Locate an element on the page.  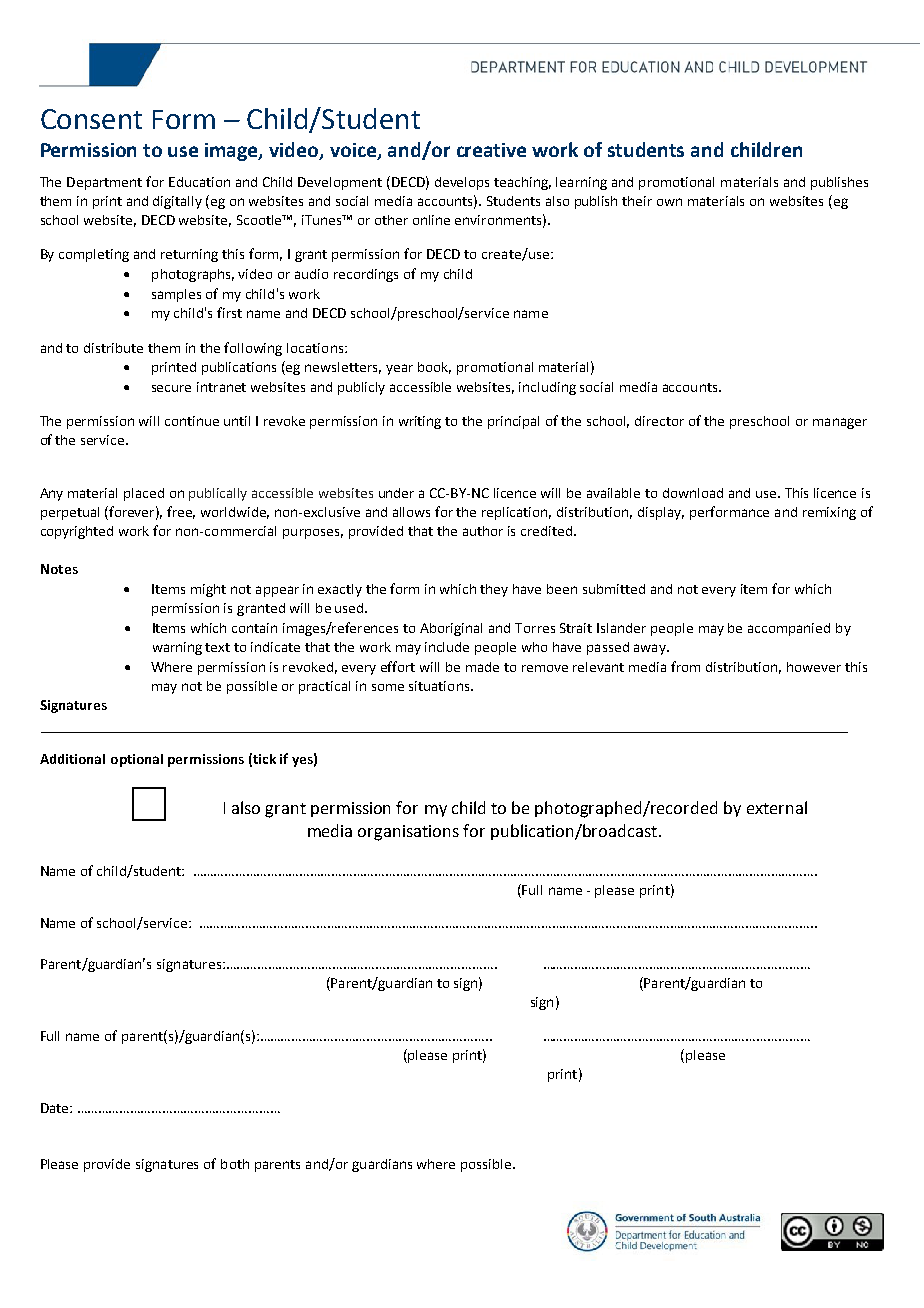
both is located at coordinates (235, 1164).
